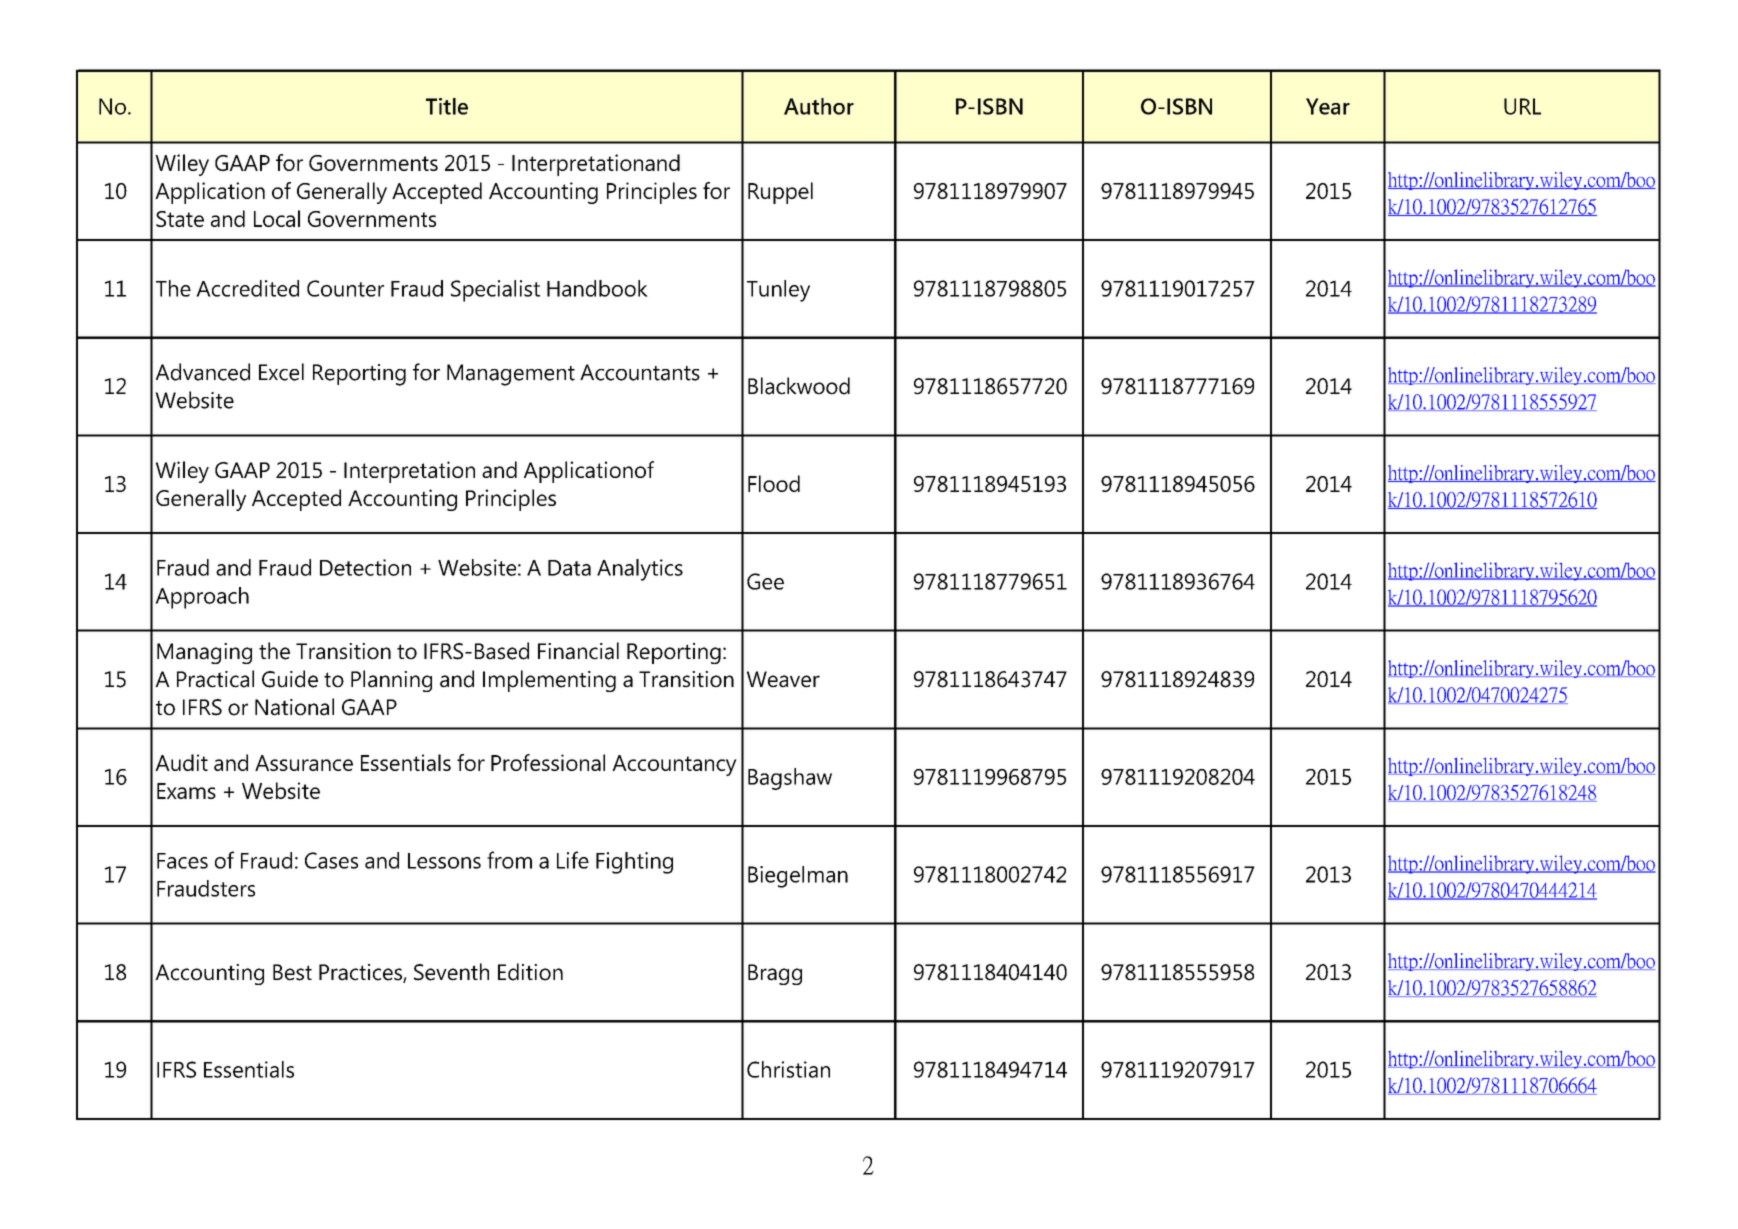 Image resolution: width=1738 pixels, height=1229 pixels. I want to click on Practices, so click(361, 973).
